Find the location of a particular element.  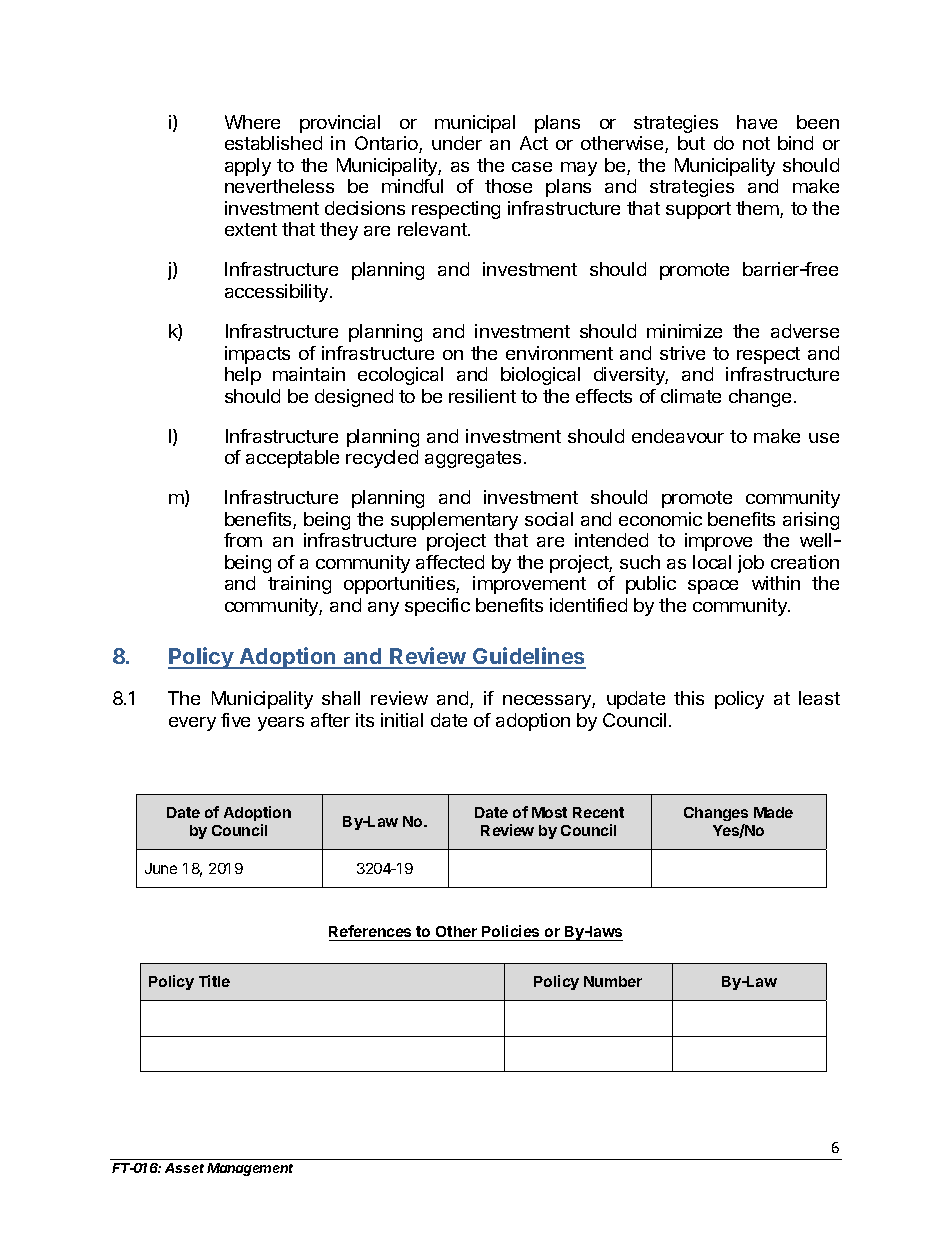

Policies is located at coordinates (511, 933).
